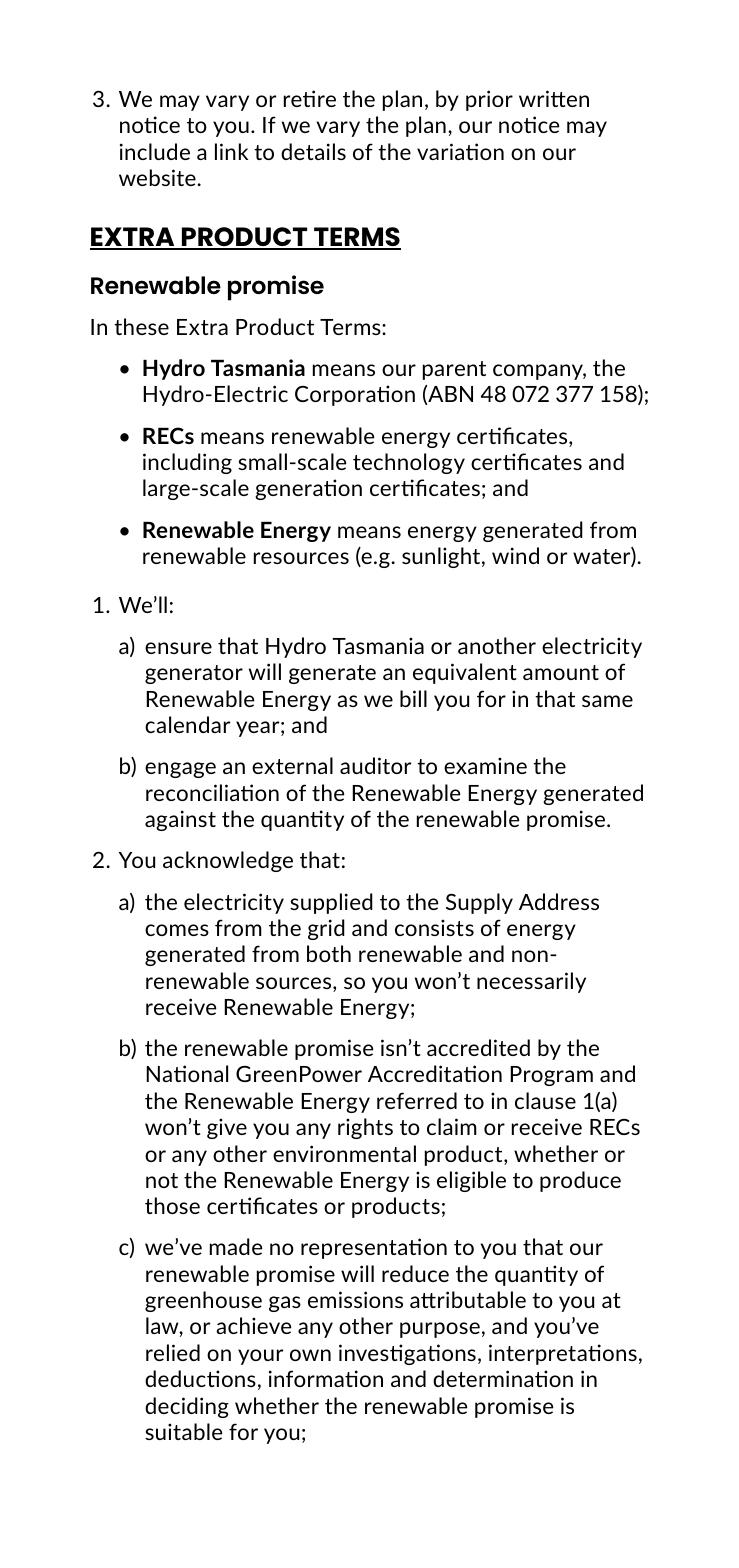 The width and height of the screenshot is (739, 1568). Describe the element at coordinates (231, 151) in the screenshot. I see `link` at that location.
